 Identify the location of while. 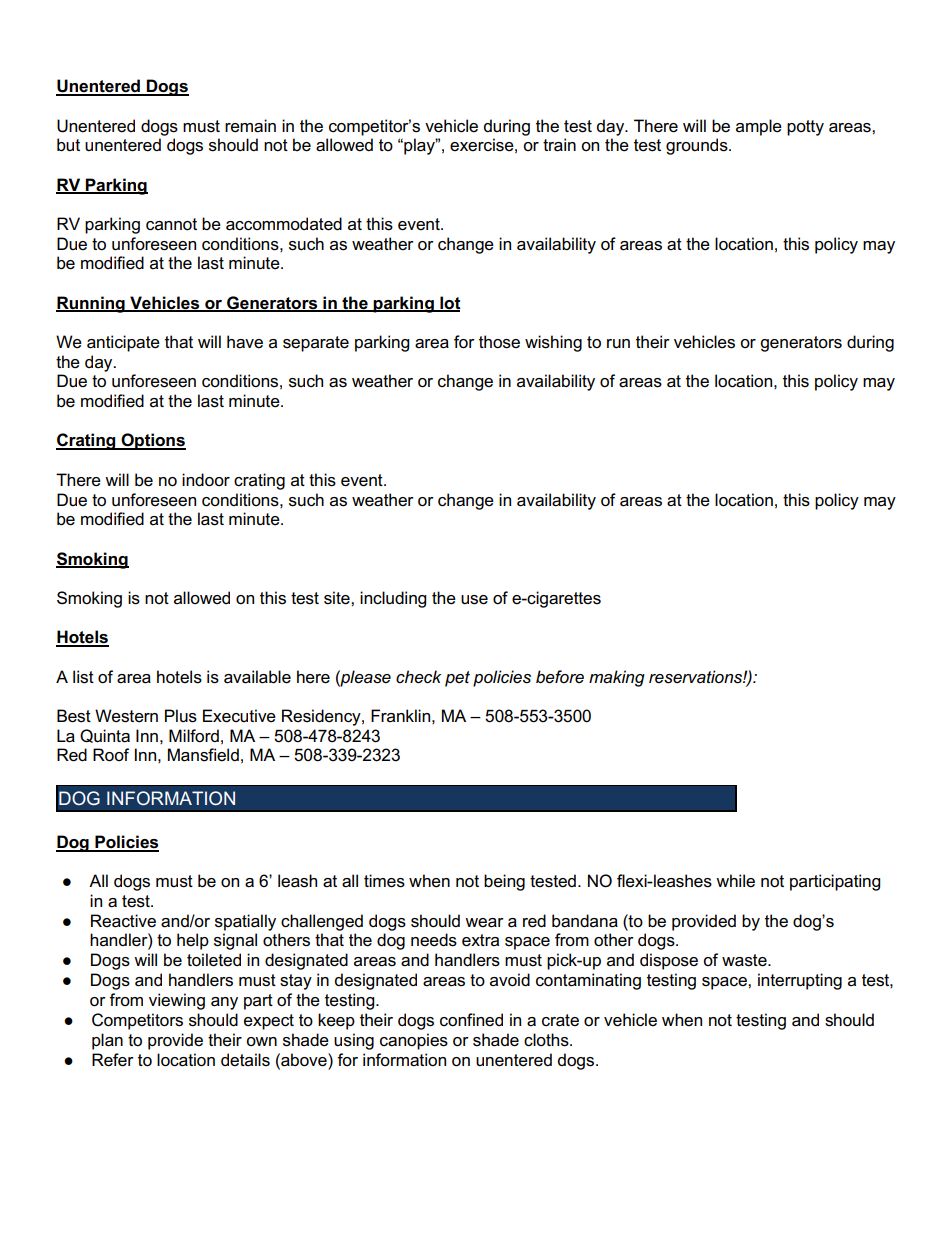
(735, 881).
